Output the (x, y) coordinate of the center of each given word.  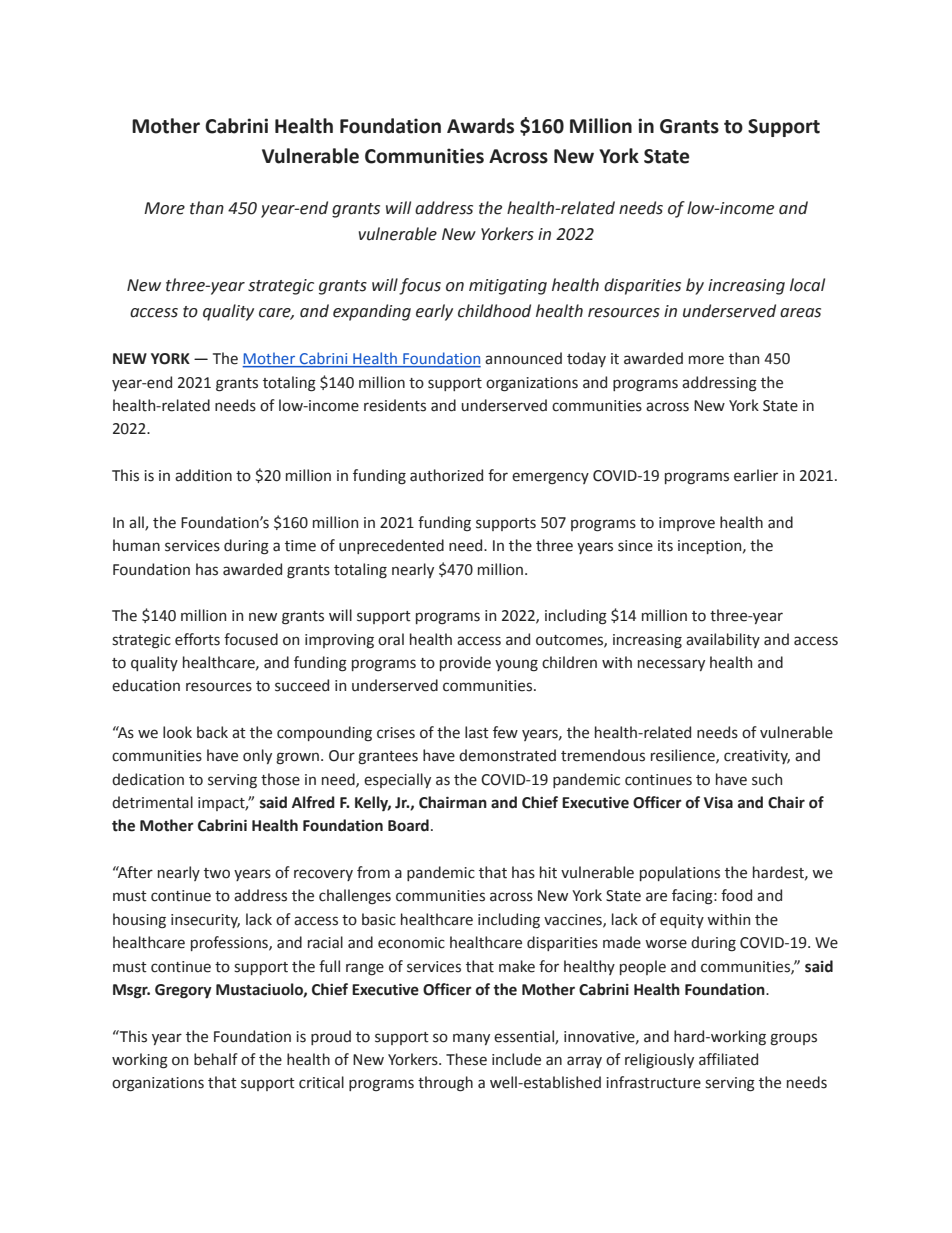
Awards (480, 126)
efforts (197, 639)
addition (203, 475)
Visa (718, 803)
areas (800, 313)
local (807, 285)
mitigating (508, 287)
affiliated (728, 1059)
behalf (216, 1059)
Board (408, 825)
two (217, 873)
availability (723, 640)
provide (465, 663)
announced (523, 358)
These (466, 1059)
